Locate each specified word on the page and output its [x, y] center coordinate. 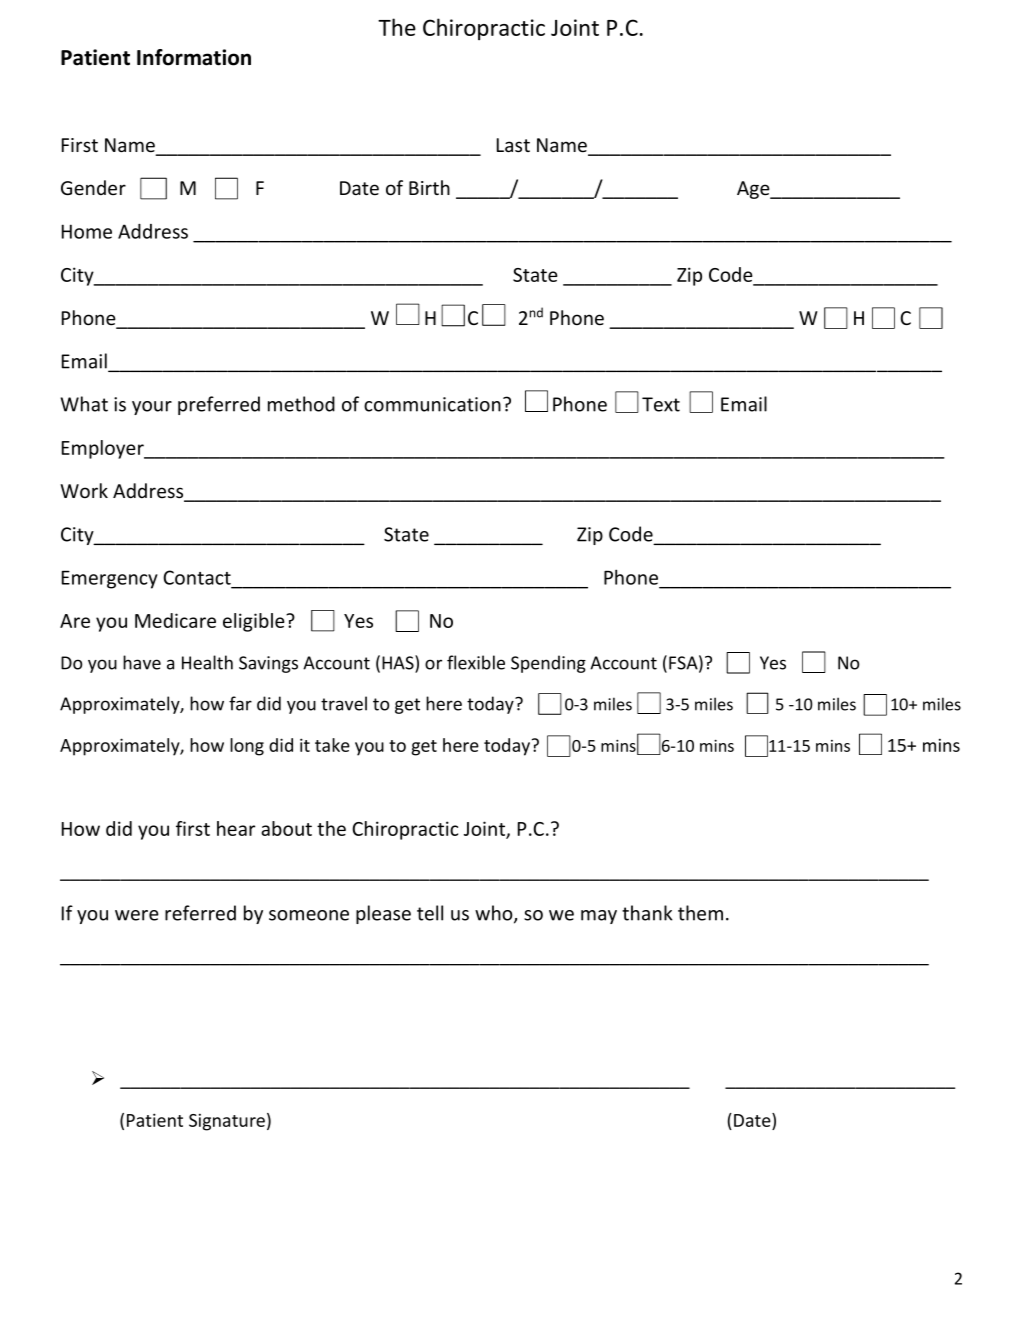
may [599, 917]
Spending [548, 664]
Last [513, 145]
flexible [476, 662]
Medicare [175, 620]
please [383, 914]
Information [194, 57]
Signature [227, 1122]
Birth [429, 187]
